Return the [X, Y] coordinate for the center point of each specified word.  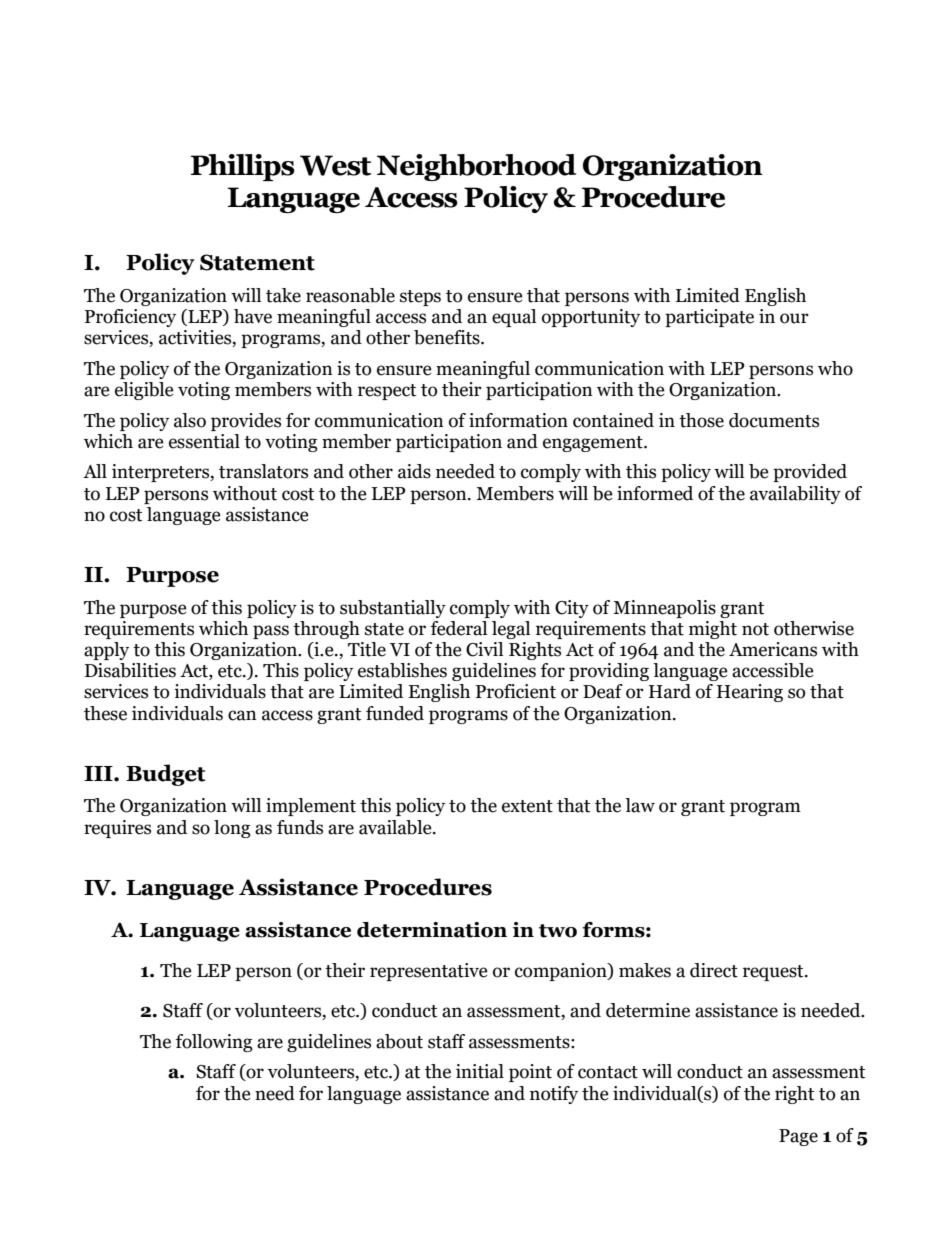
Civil [484, 649]
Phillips [243, 167]
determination [432, 930]
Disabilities [130, 670]
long [232, 829]
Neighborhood [476, 167]
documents [774, 420]
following [214, 1043]
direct [714, 970]
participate [709, 318]
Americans [773, 649]
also [190, 420]
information [518, 420]
